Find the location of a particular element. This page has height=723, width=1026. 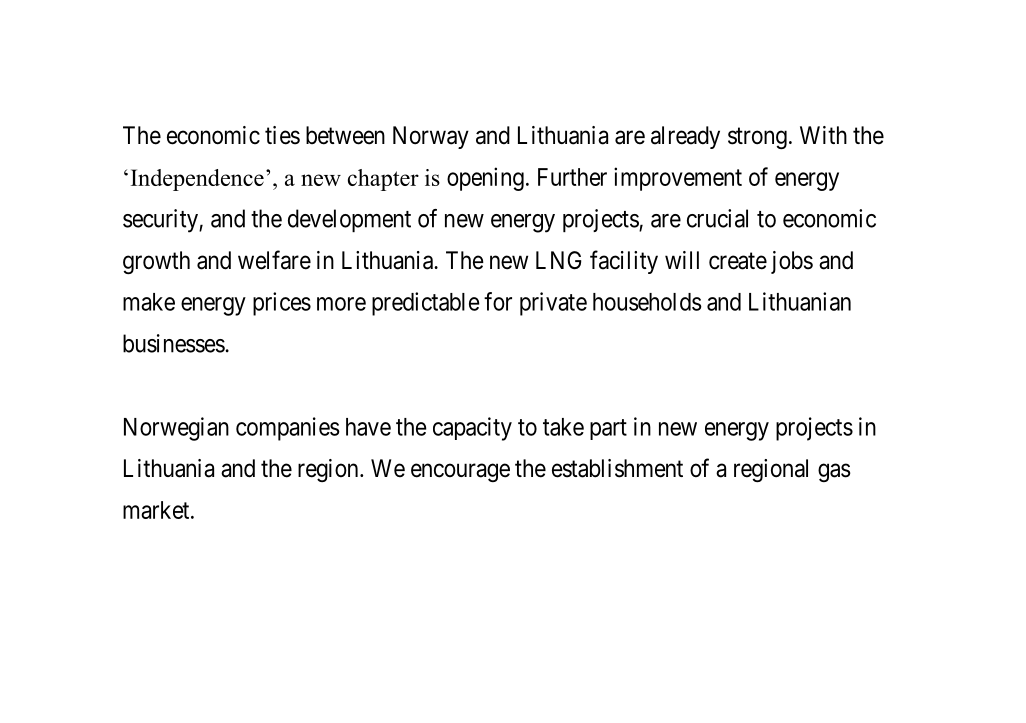

create is located at coordinates (738, 261).
